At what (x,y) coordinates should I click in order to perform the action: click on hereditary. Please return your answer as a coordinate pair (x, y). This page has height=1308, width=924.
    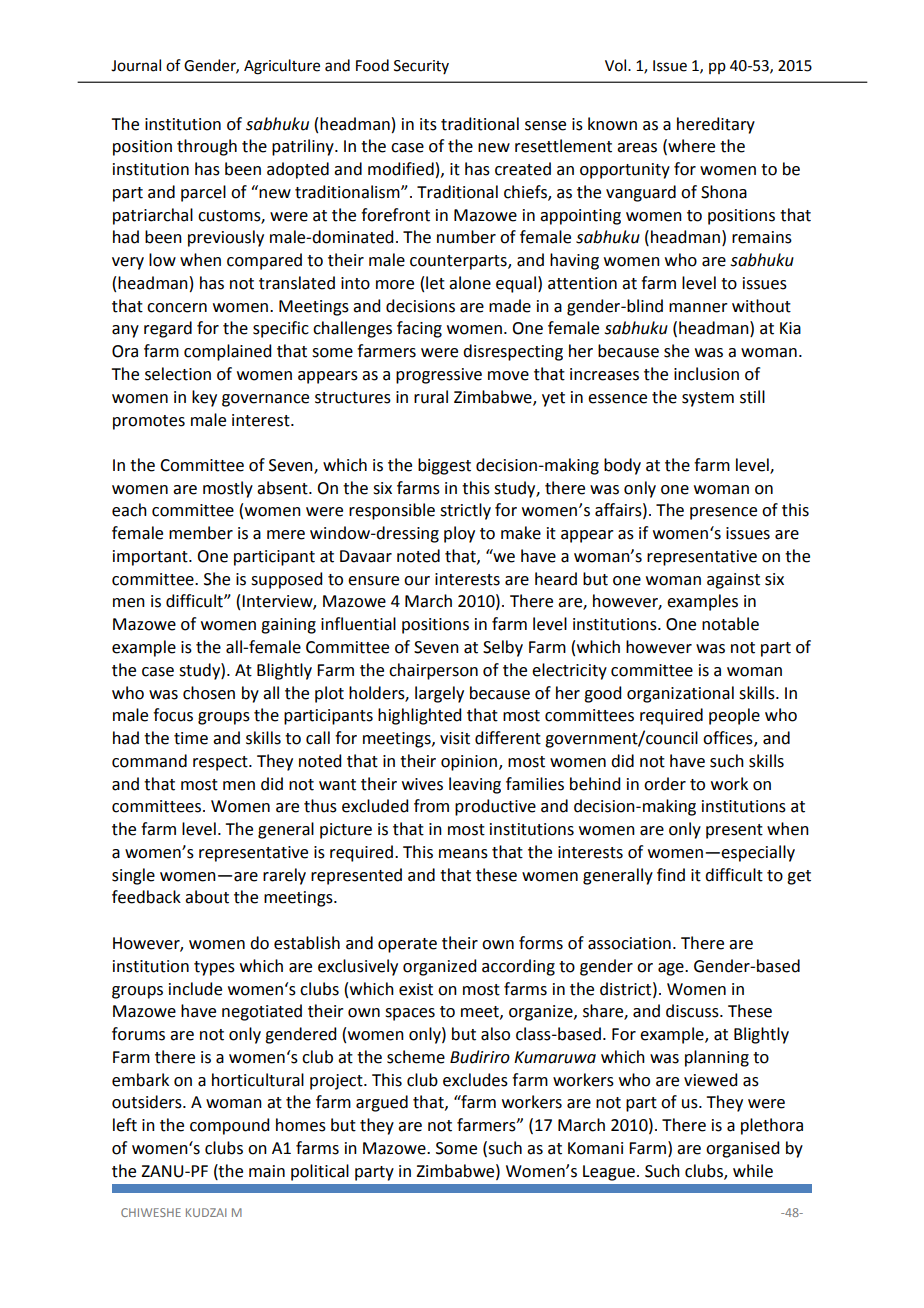
    Looking at the image, I should click on (716, 125).
